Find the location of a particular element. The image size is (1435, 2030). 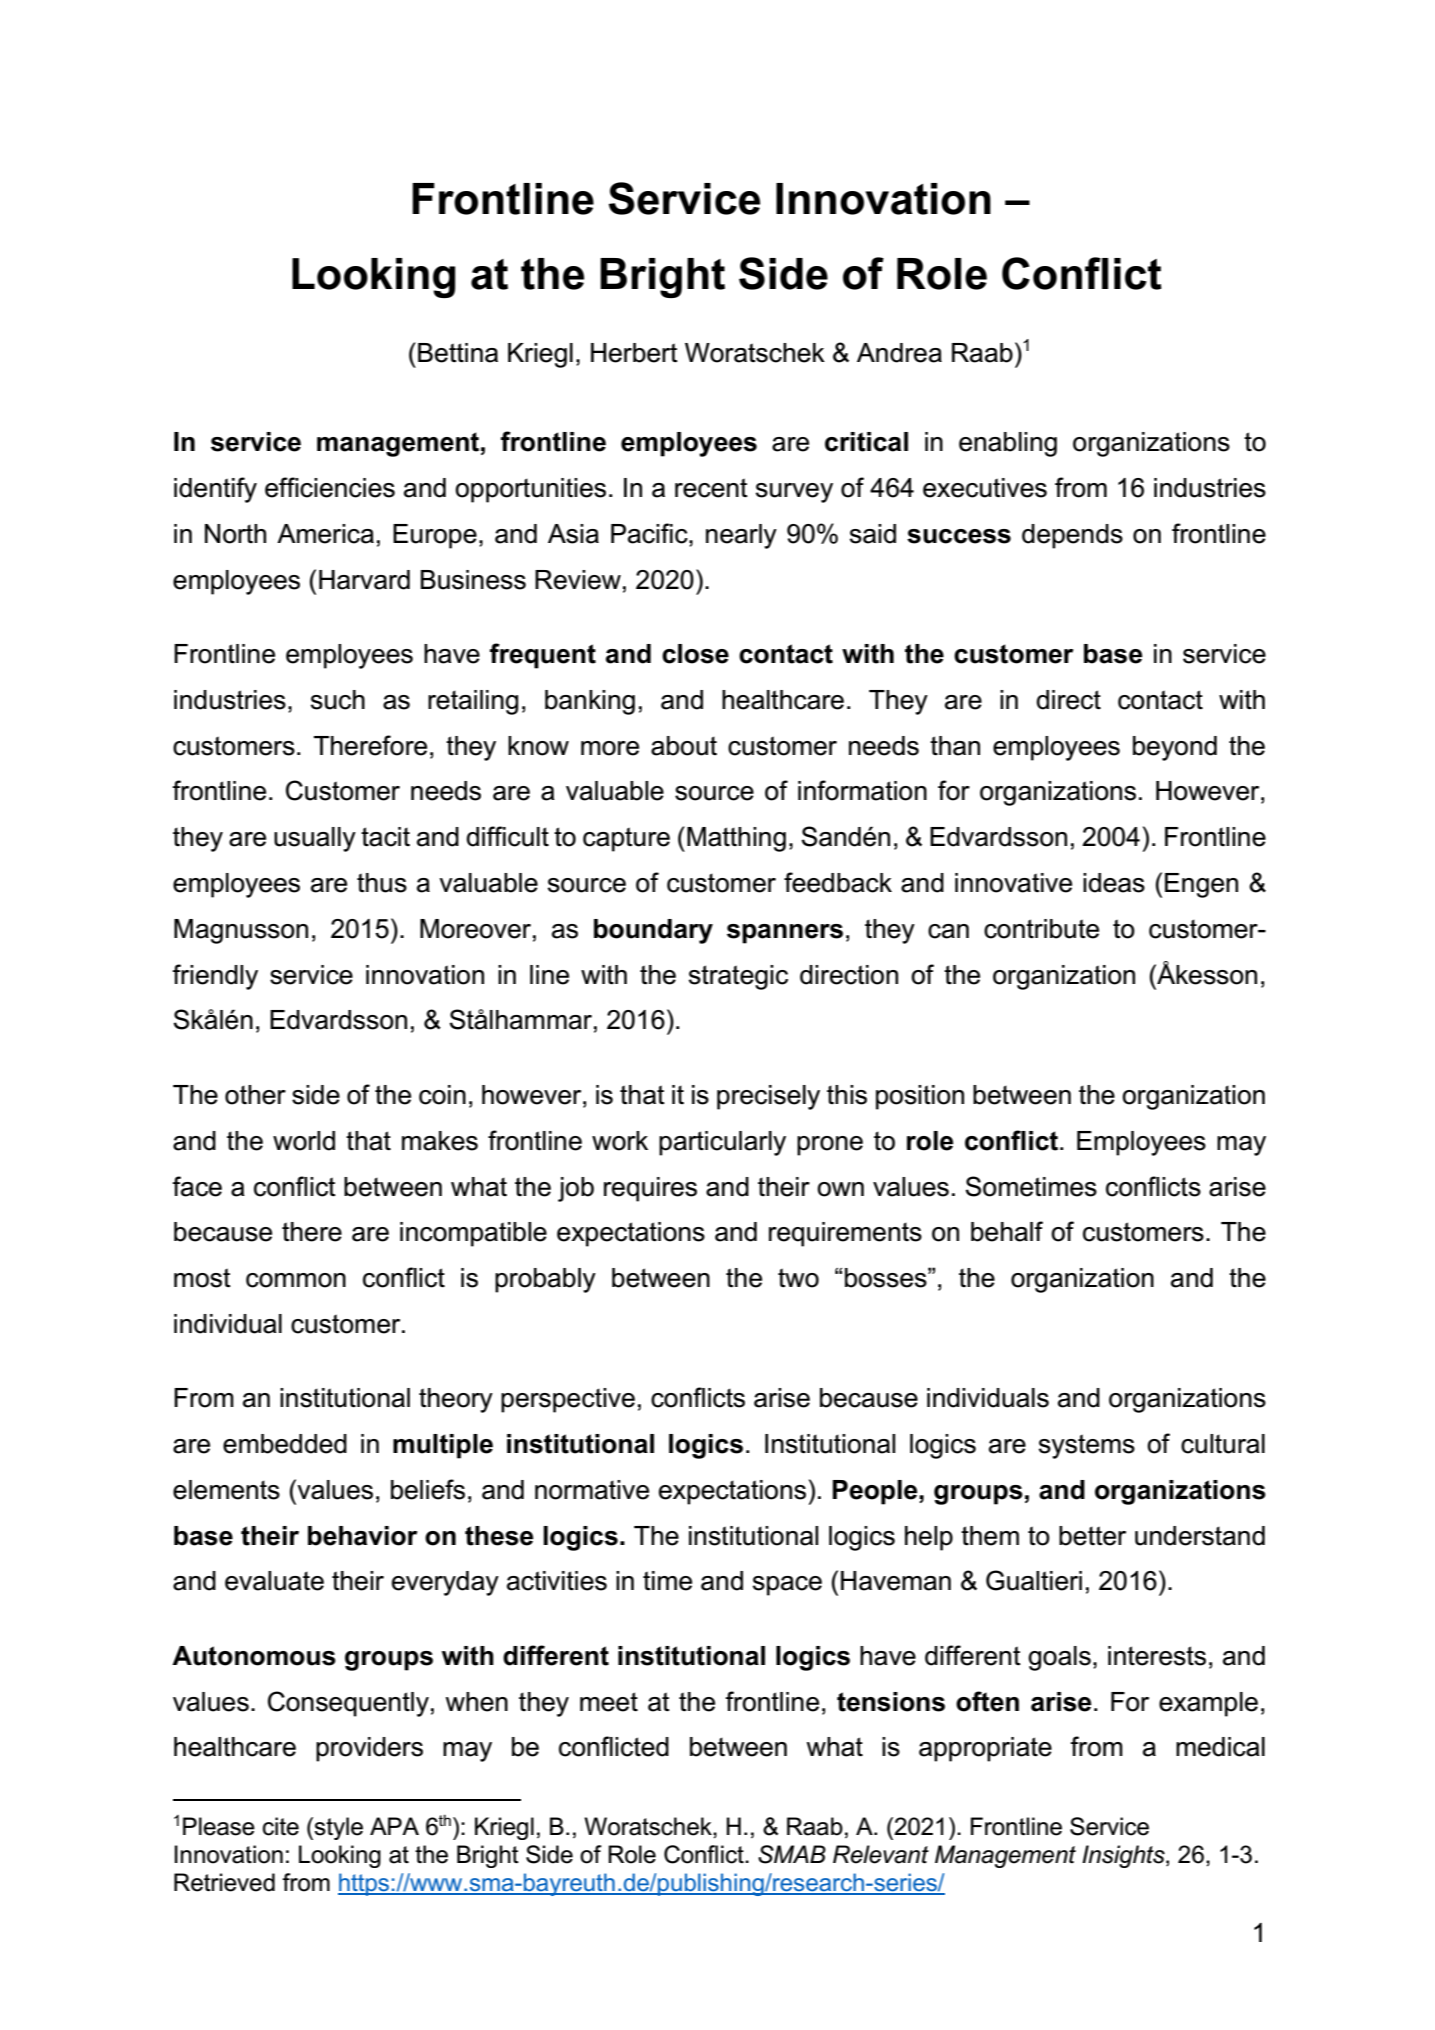

world is located at coordinates (304, 1141).
